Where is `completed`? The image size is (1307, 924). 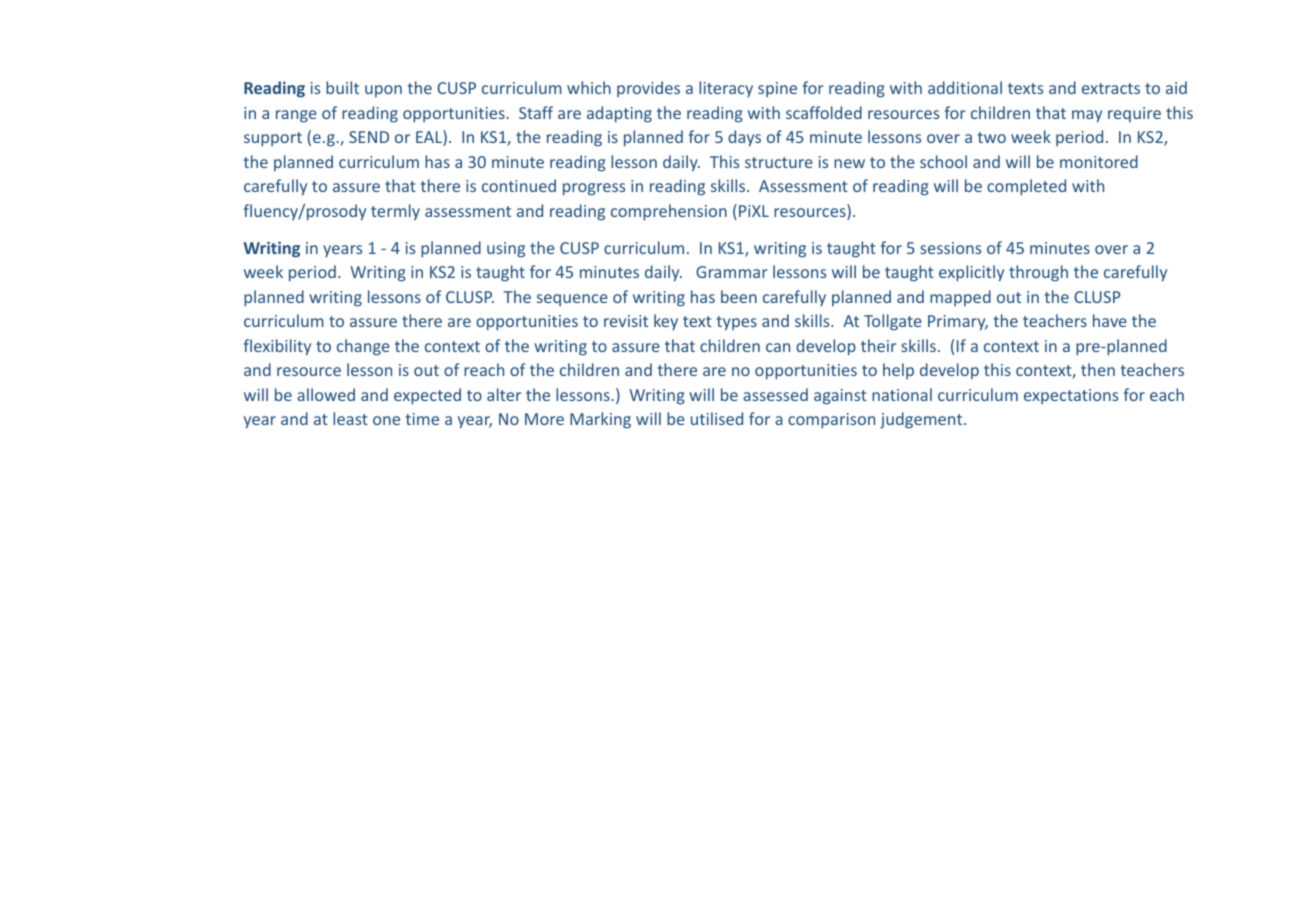
completed is located at coordinates (1026, 187).
